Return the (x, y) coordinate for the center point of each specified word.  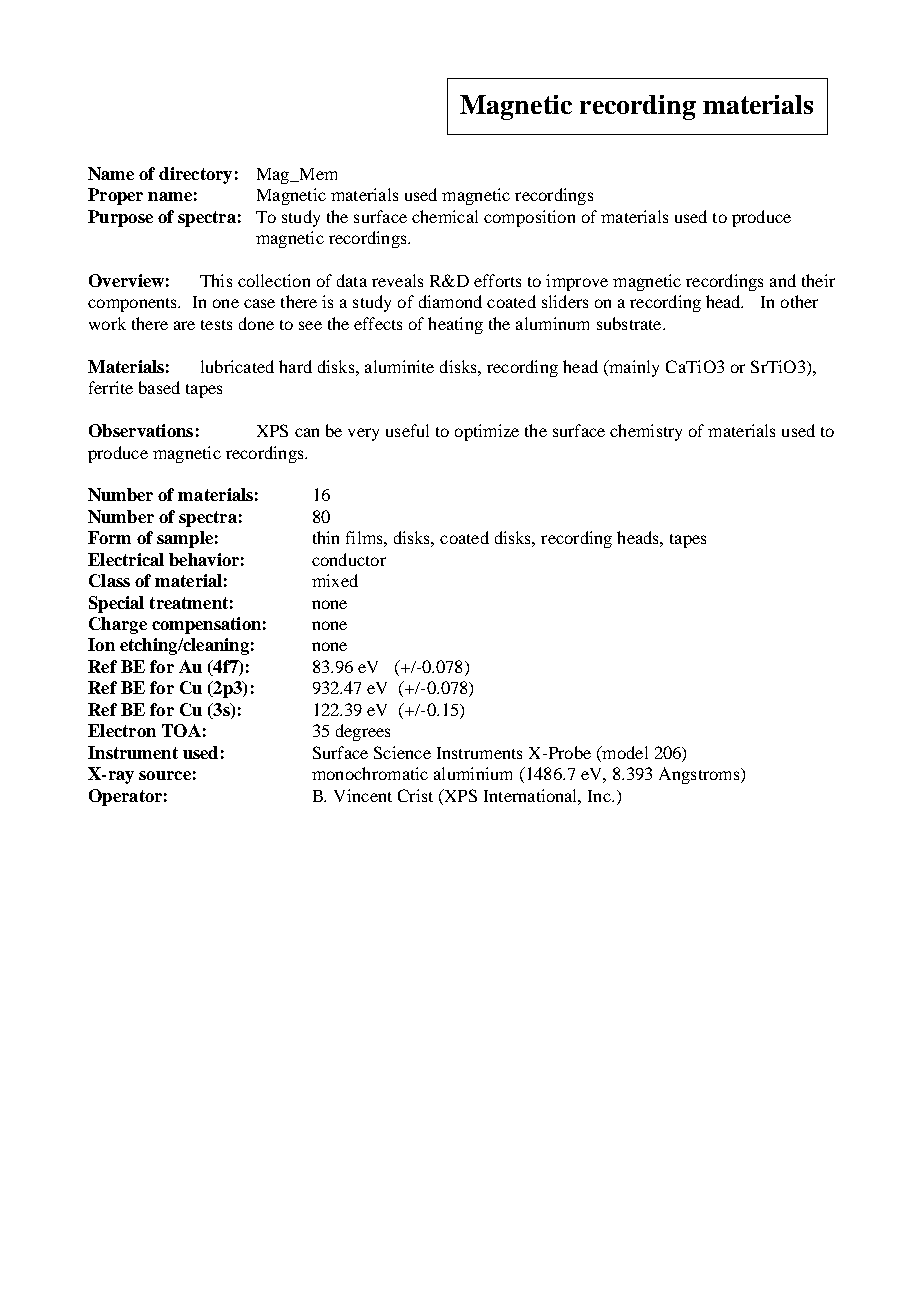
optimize (487, 432)
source (165, 775)
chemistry (646, 432)
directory (195, 175)
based (159, 387)
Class (109, 580)
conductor (349, 559)
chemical (445, 216)
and (783, 280)
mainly (633, 368)
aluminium (473, 773)
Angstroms (700, 775)
